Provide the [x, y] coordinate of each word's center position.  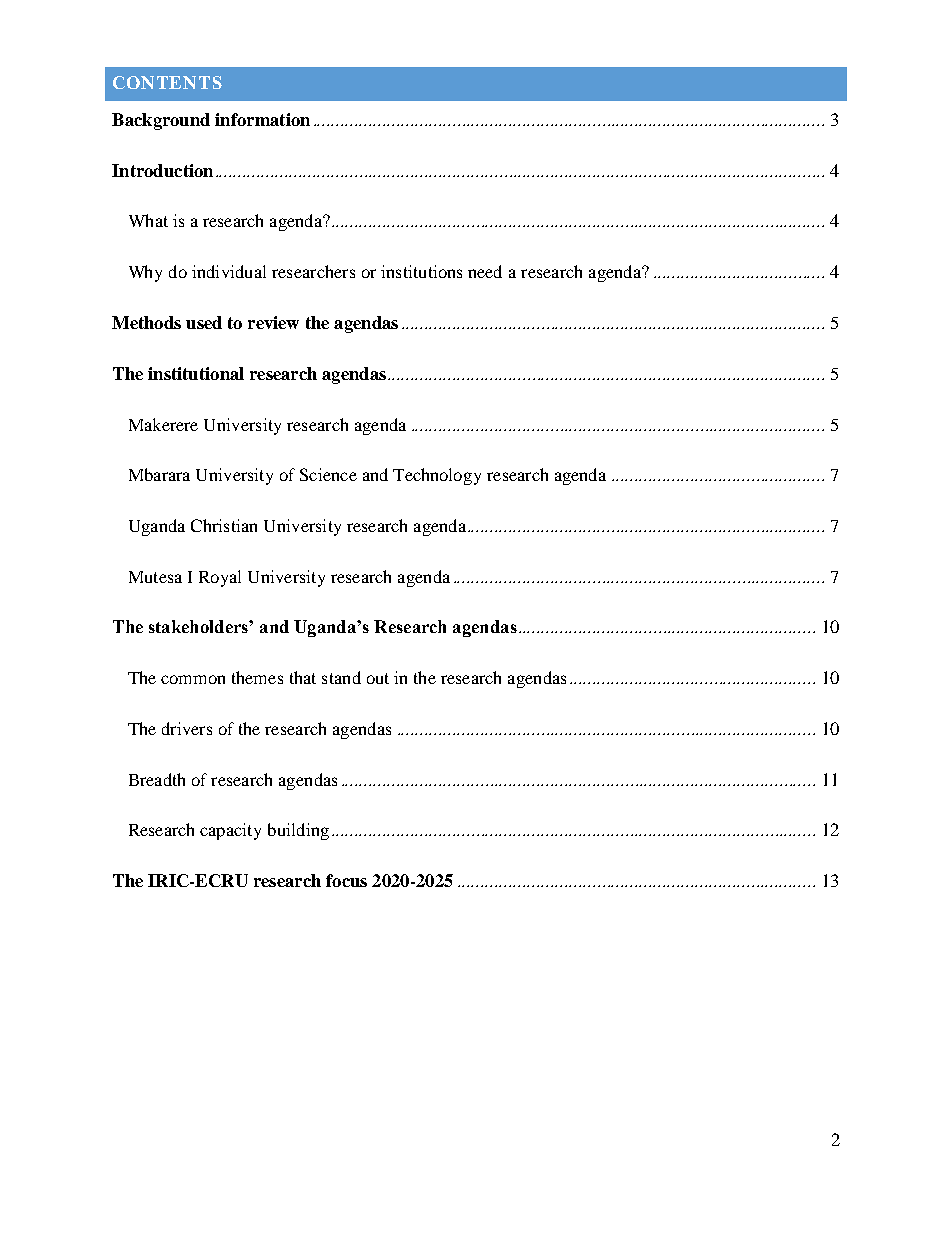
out [378, 678]
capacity [230, 831]
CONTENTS [167, 82]
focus [346, 880]
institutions [421, 271]
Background [161, 121]
